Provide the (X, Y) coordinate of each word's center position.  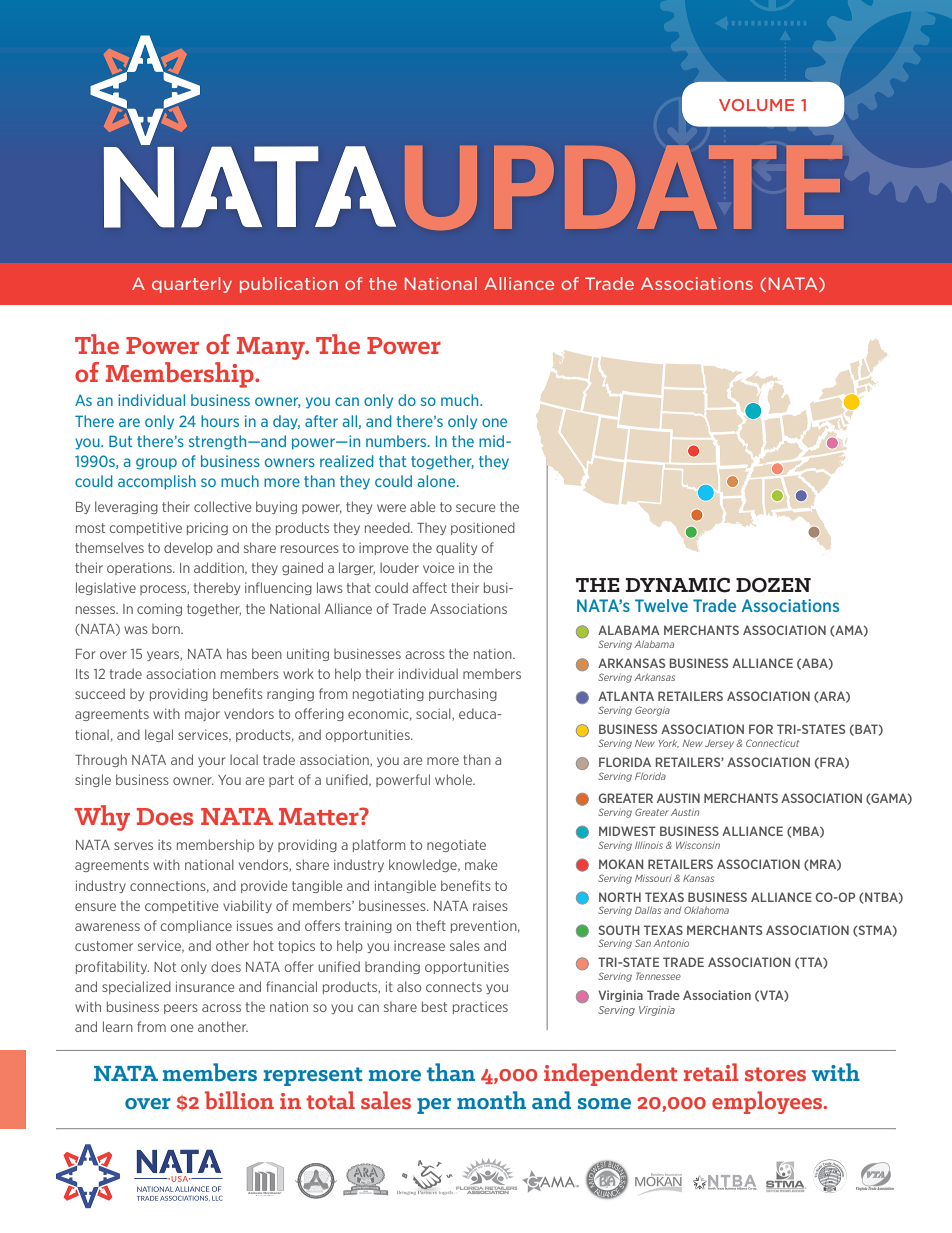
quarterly (192, 285)
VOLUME (756, 105)
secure (476, 508)
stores (775, 1074)
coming (159, 609)
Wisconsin (698, 845)
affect (429, 587)
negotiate (456, 846)
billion (239, 1100)
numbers (397, 441)
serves (133, 846)
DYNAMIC (678, 585)
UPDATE (624, 187)
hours (220, 421)
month (491, 1100)
